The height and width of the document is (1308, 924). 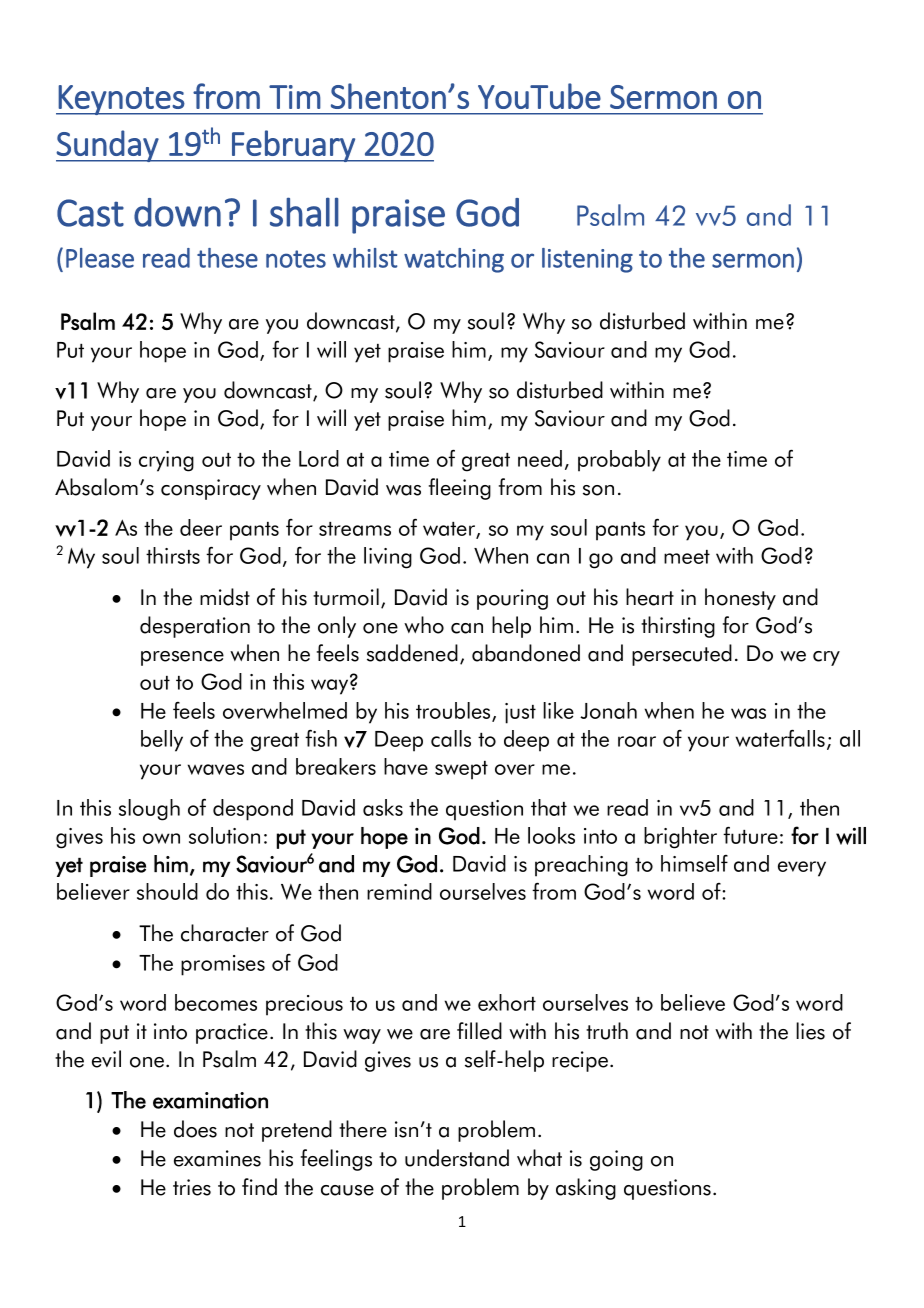 I want to click on Sunday, so click(x=108, y=146).
